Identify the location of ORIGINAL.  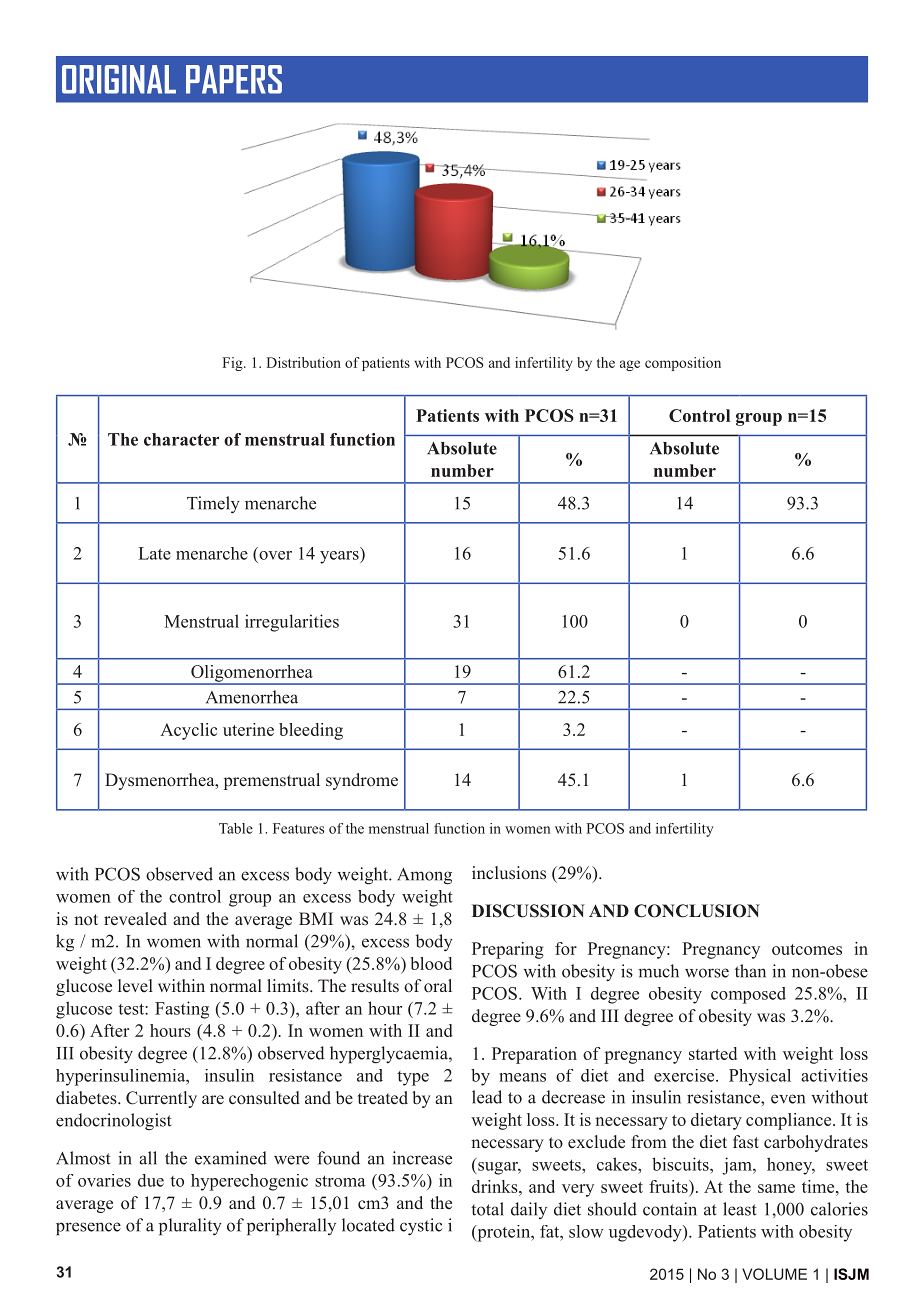
(119, 79).
